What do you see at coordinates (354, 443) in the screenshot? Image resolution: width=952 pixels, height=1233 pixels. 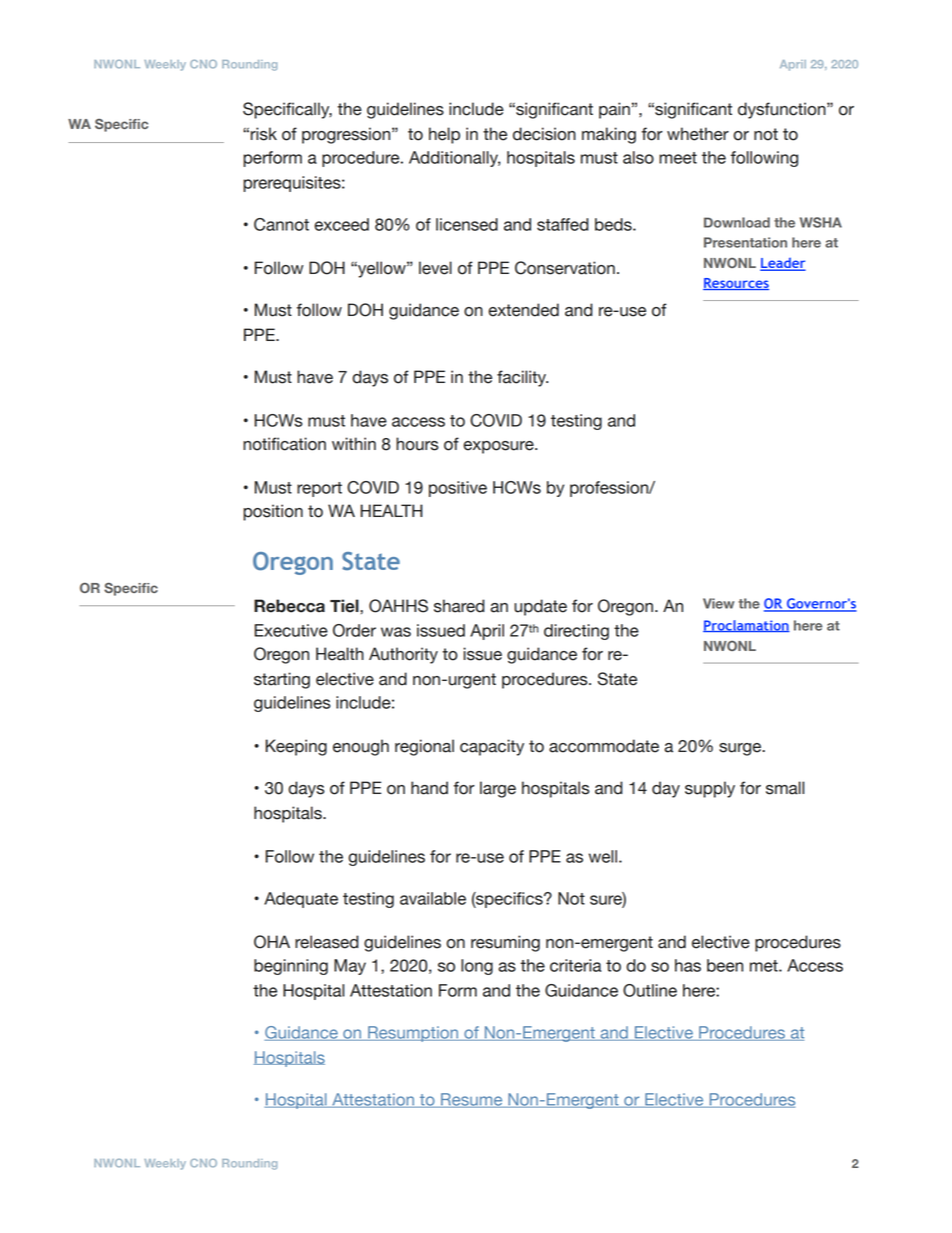 I see `within` at bounding box center [354, 443].
